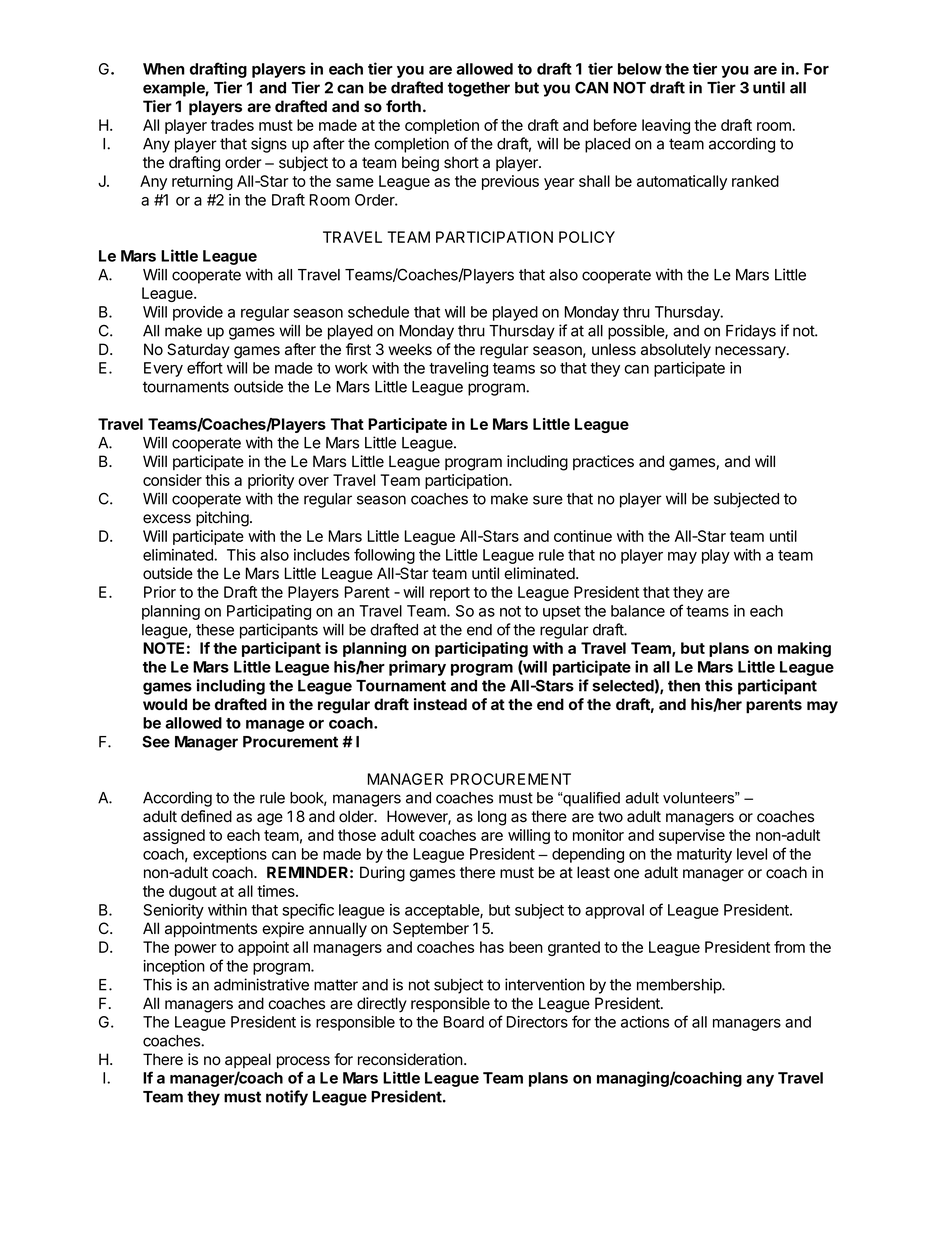  What do you see at coordinates (232, 125) in the image?
I see `trades` at bounding box center [232, 125].
